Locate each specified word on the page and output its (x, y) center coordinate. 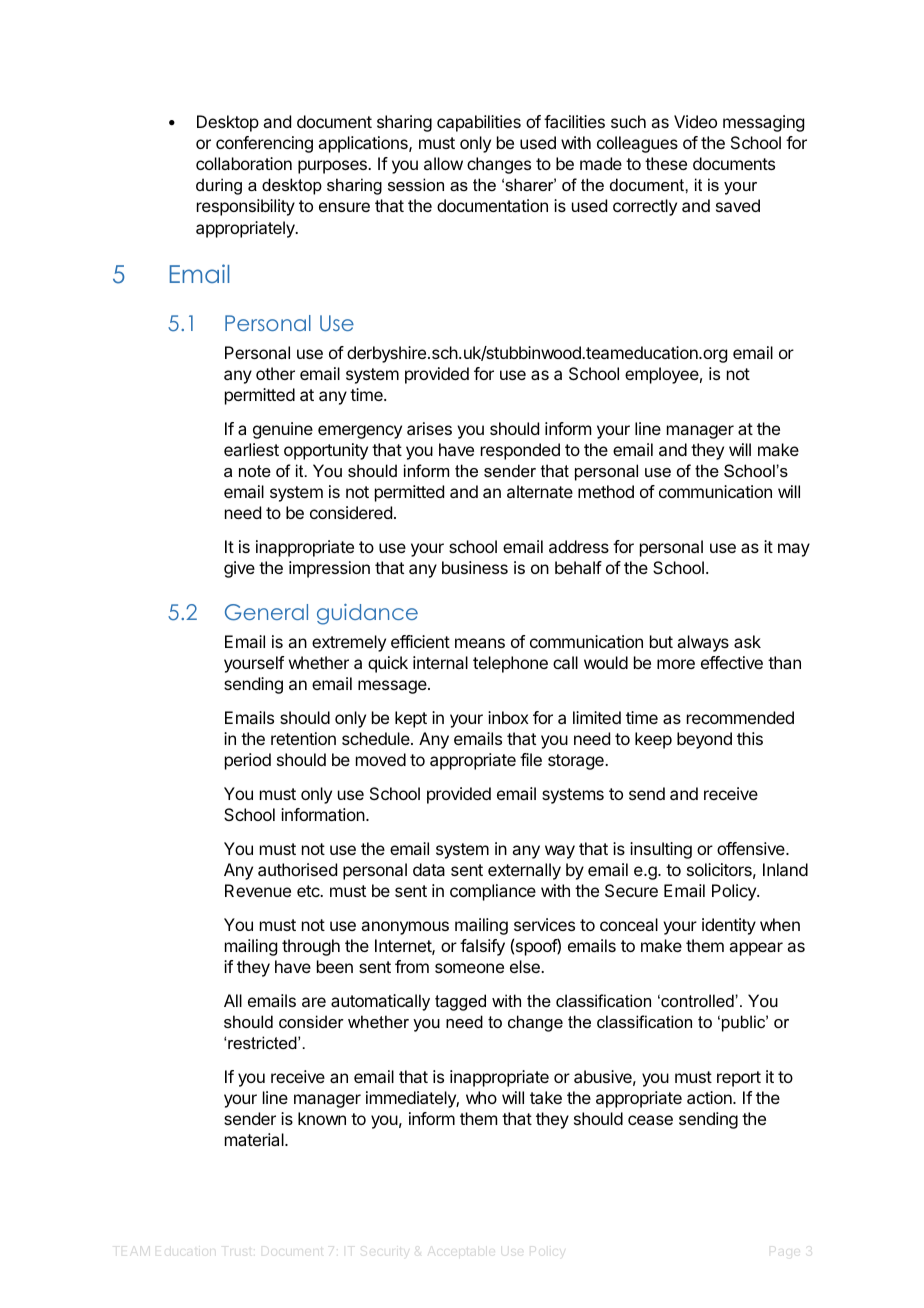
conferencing (264, 144)
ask (747, 641)
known (322, 1118)
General (266, 612)
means (480, 643)
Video (695, 121)
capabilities (479, 123)
